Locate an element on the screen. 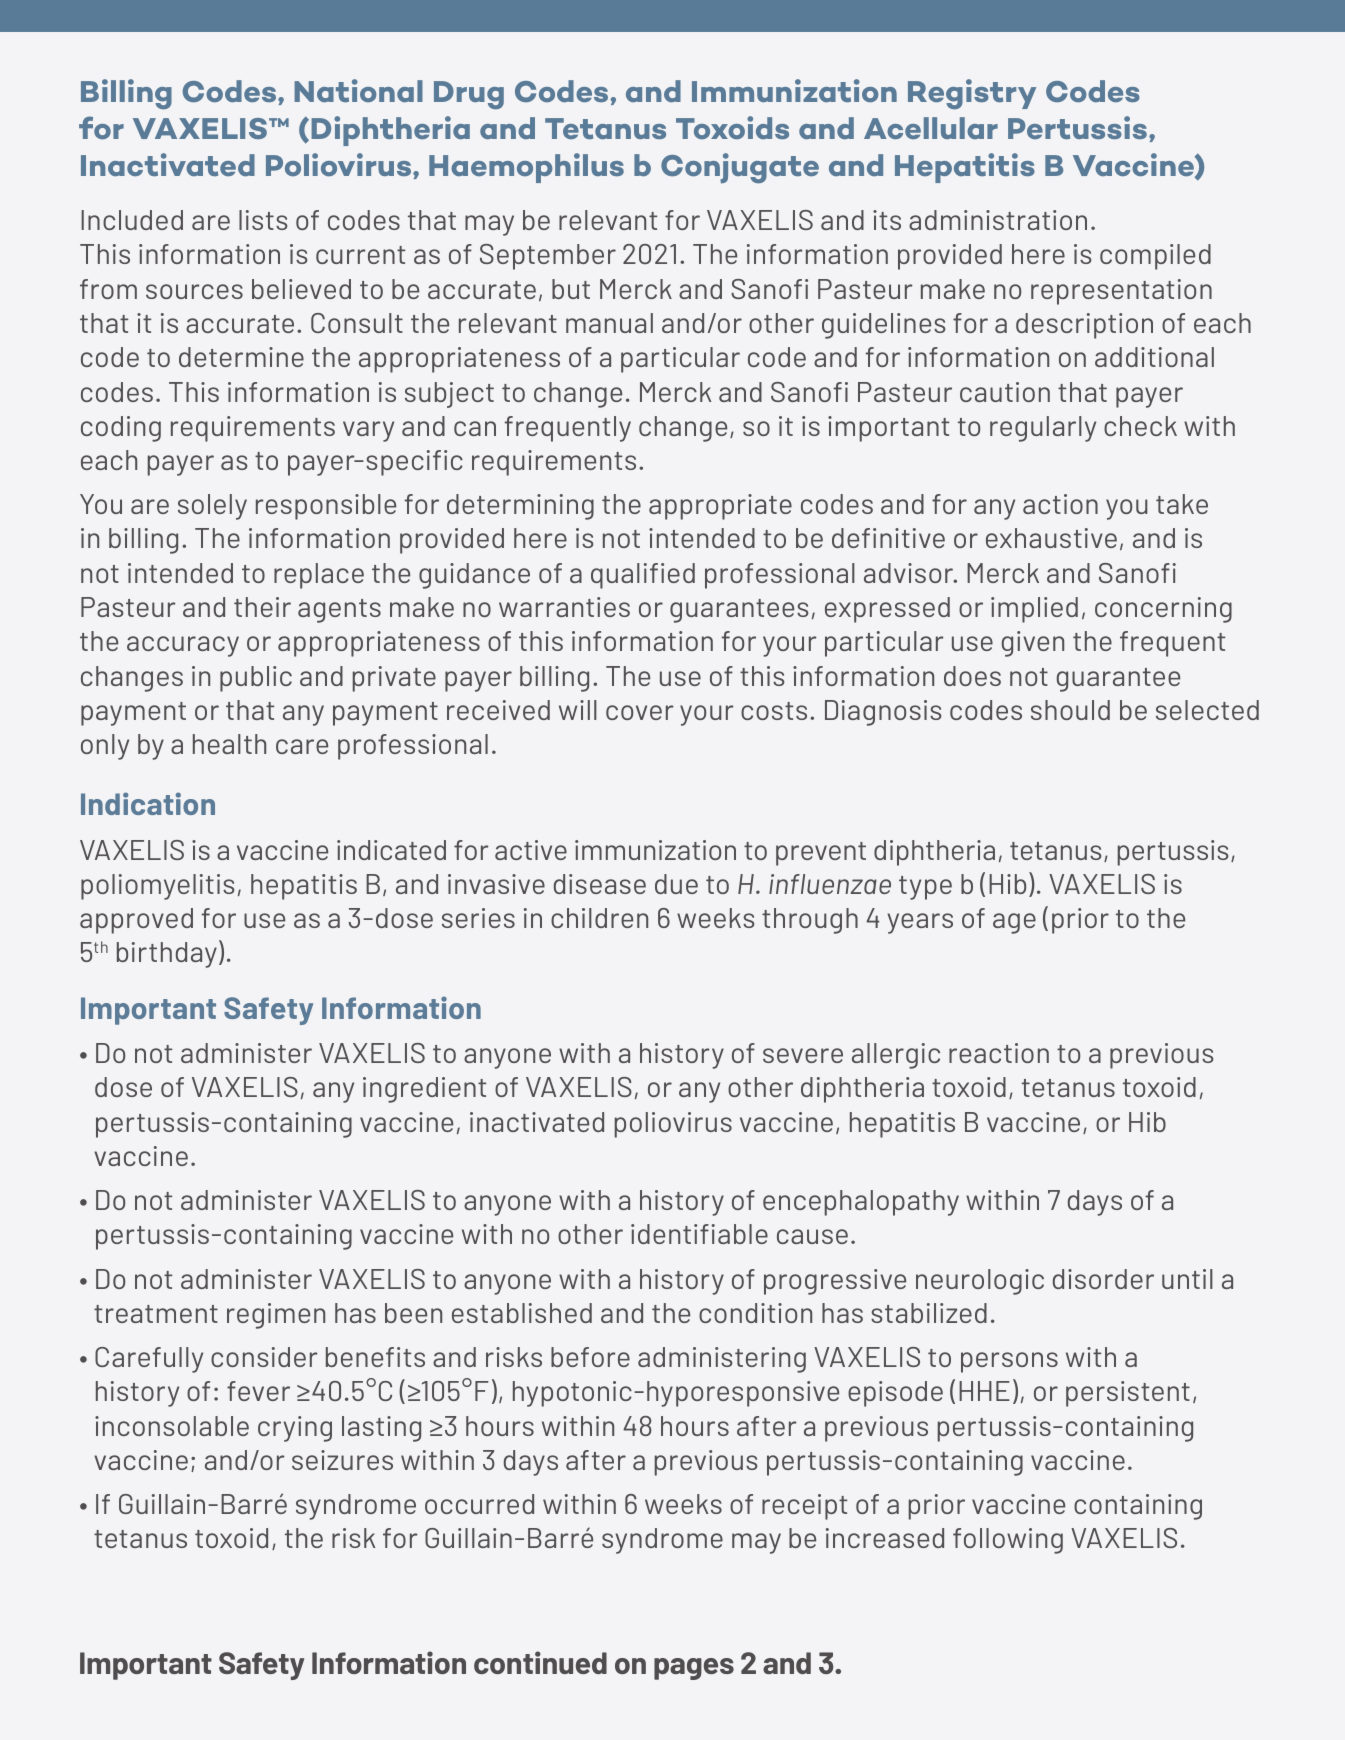  disorder is located at coordinates (1103, 1279).
